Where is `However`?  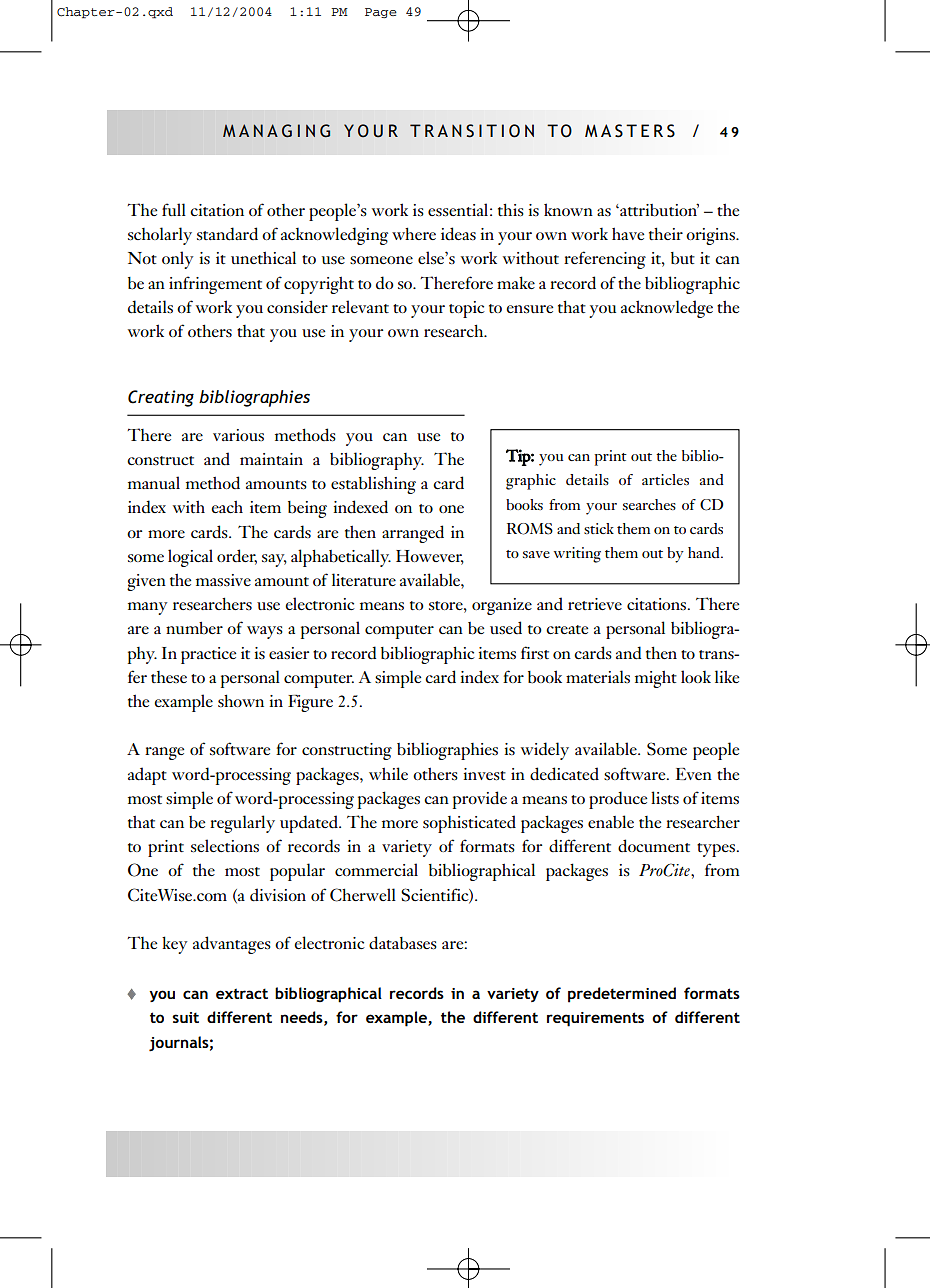 However is located at coordinates (430, 557).
